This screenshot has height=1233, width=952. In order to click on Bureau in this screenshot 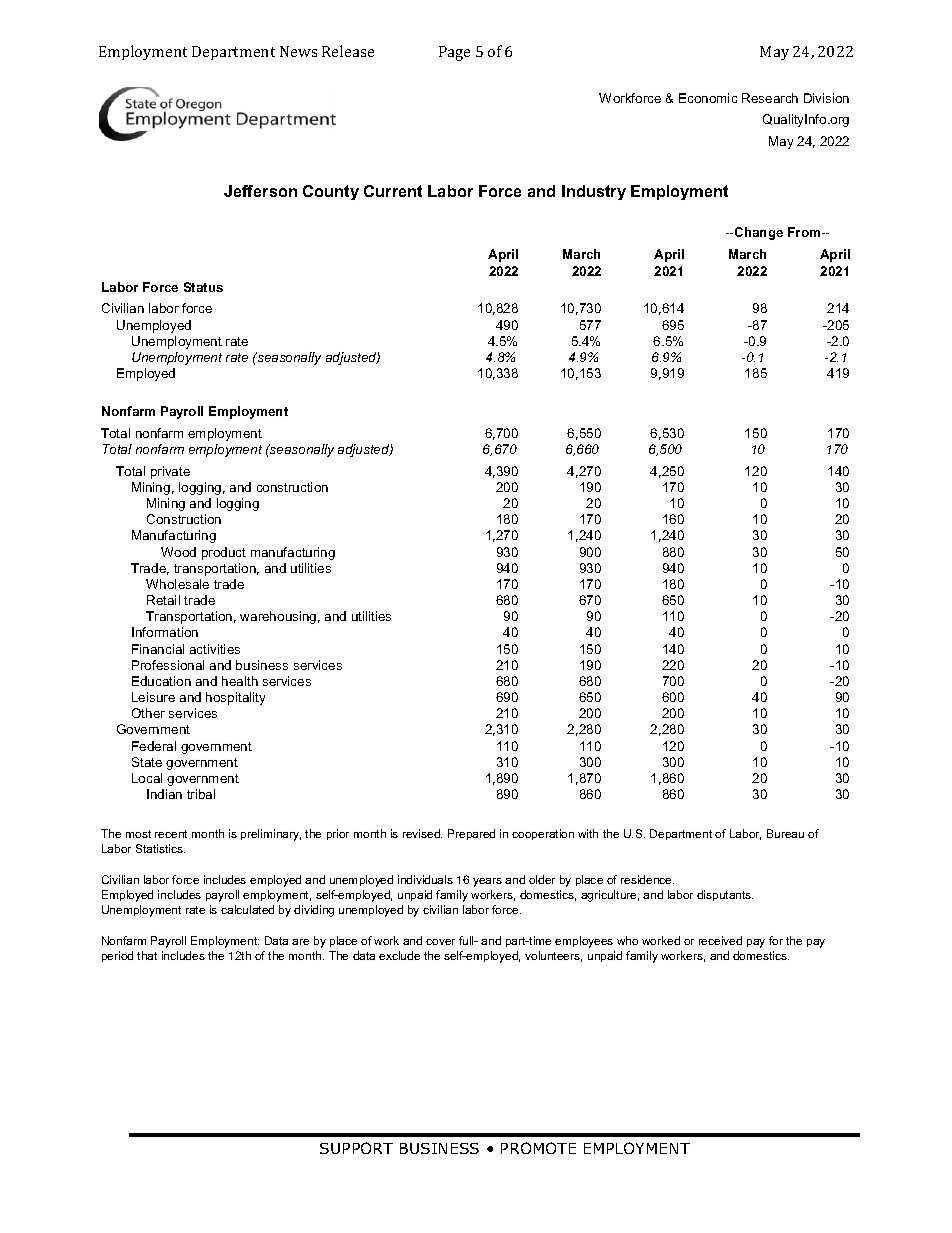, I will do `click(785, 833)`.
